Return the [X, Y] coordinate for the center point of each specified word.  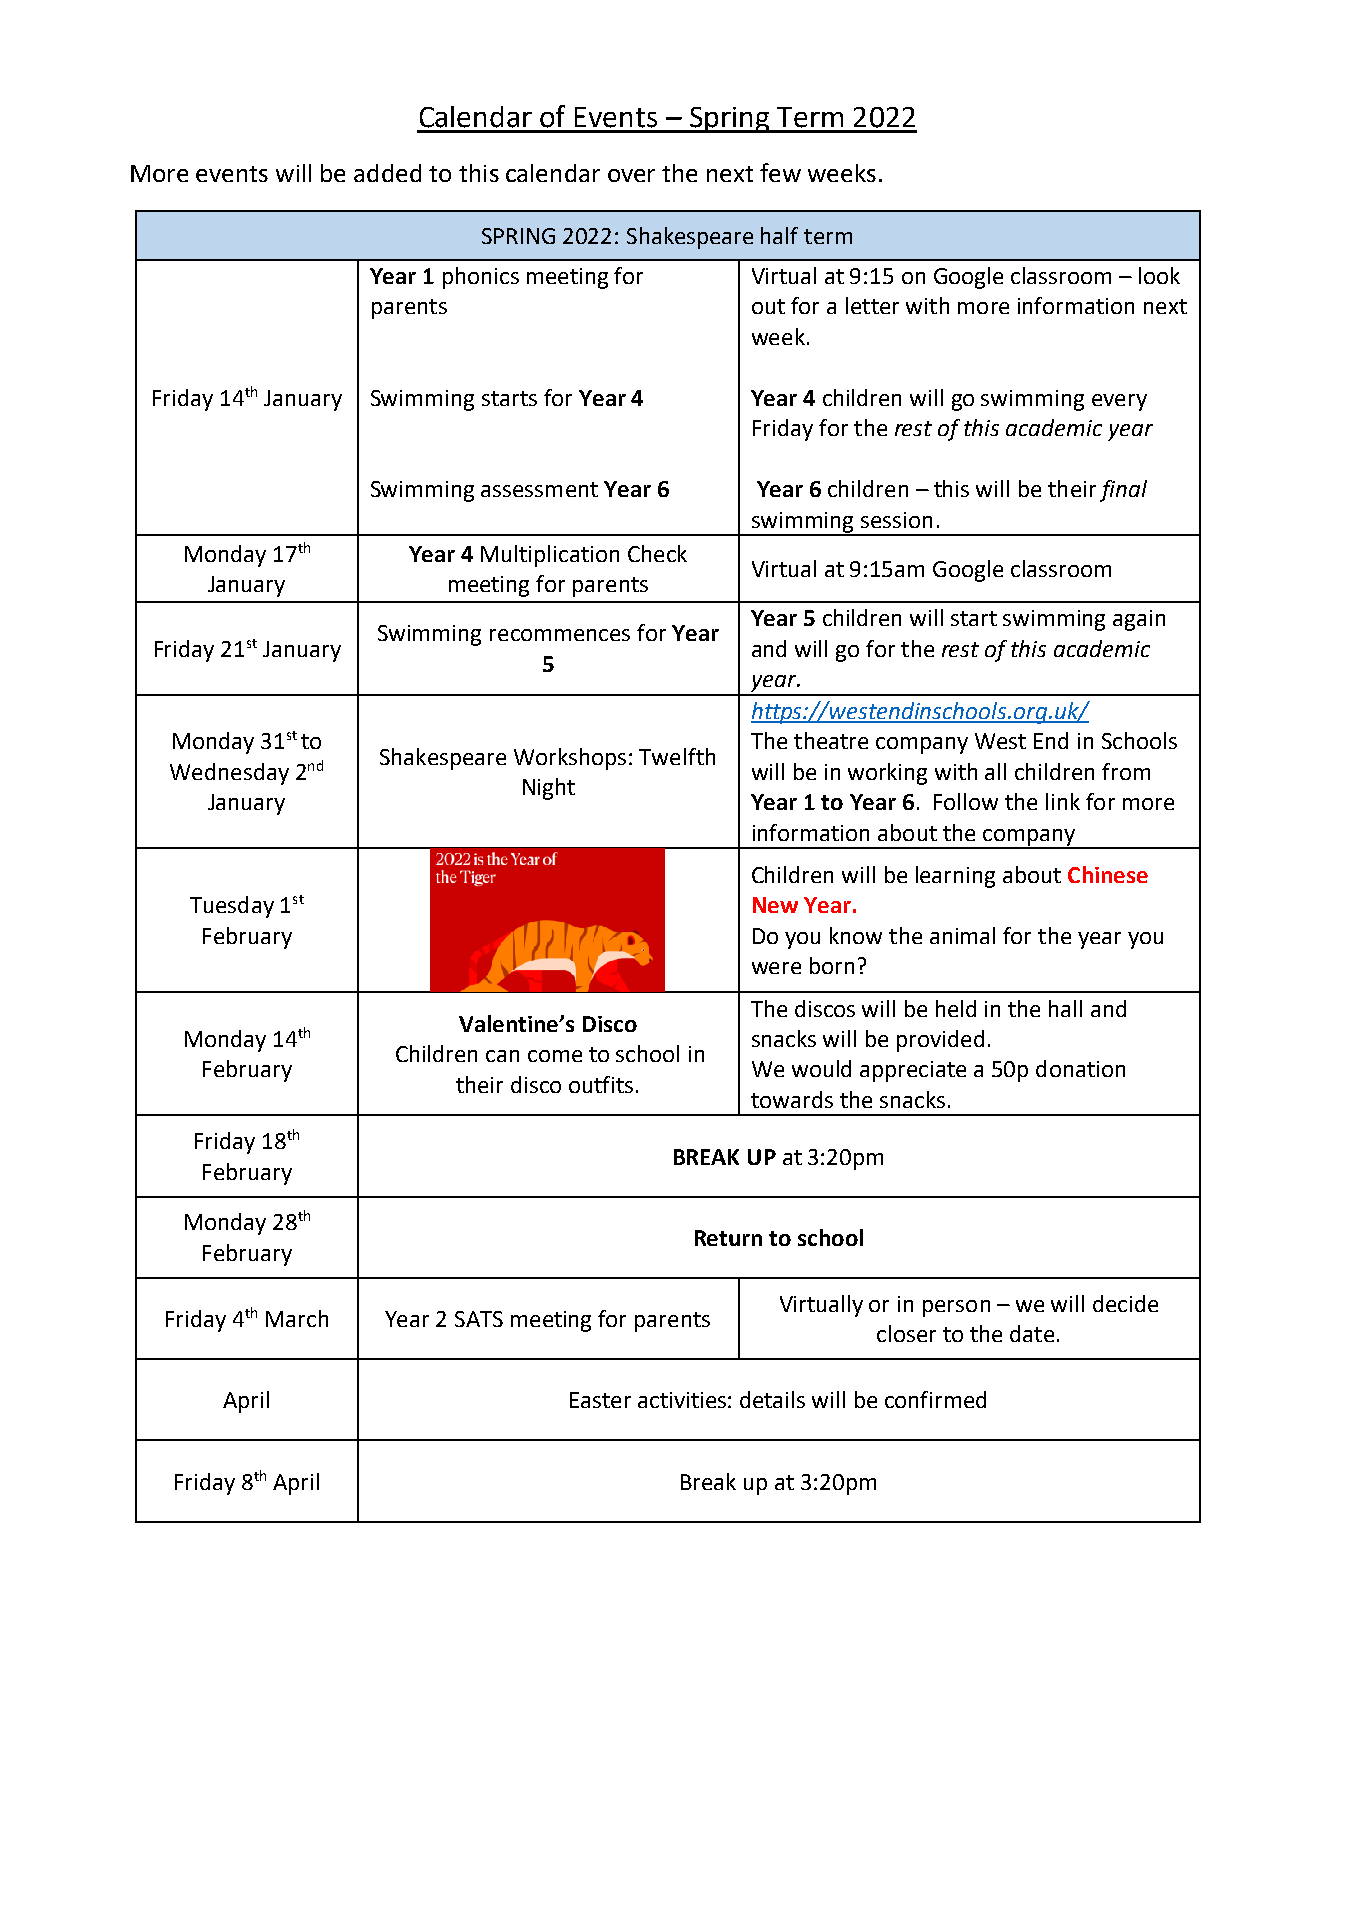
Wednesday [229, 774]
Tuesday [232, 907]
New [775, 905]
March [297, 1318]
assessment [539, 489]
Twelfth [677, 756]
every [1119, 402]
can [502, 1056]
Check [657, 553]
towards [792, 1099]
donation [1080, 1068]
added [387, 173]
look [1159, 275]
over [631, 175]
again [1139, 620]
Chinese [1108, 874]
